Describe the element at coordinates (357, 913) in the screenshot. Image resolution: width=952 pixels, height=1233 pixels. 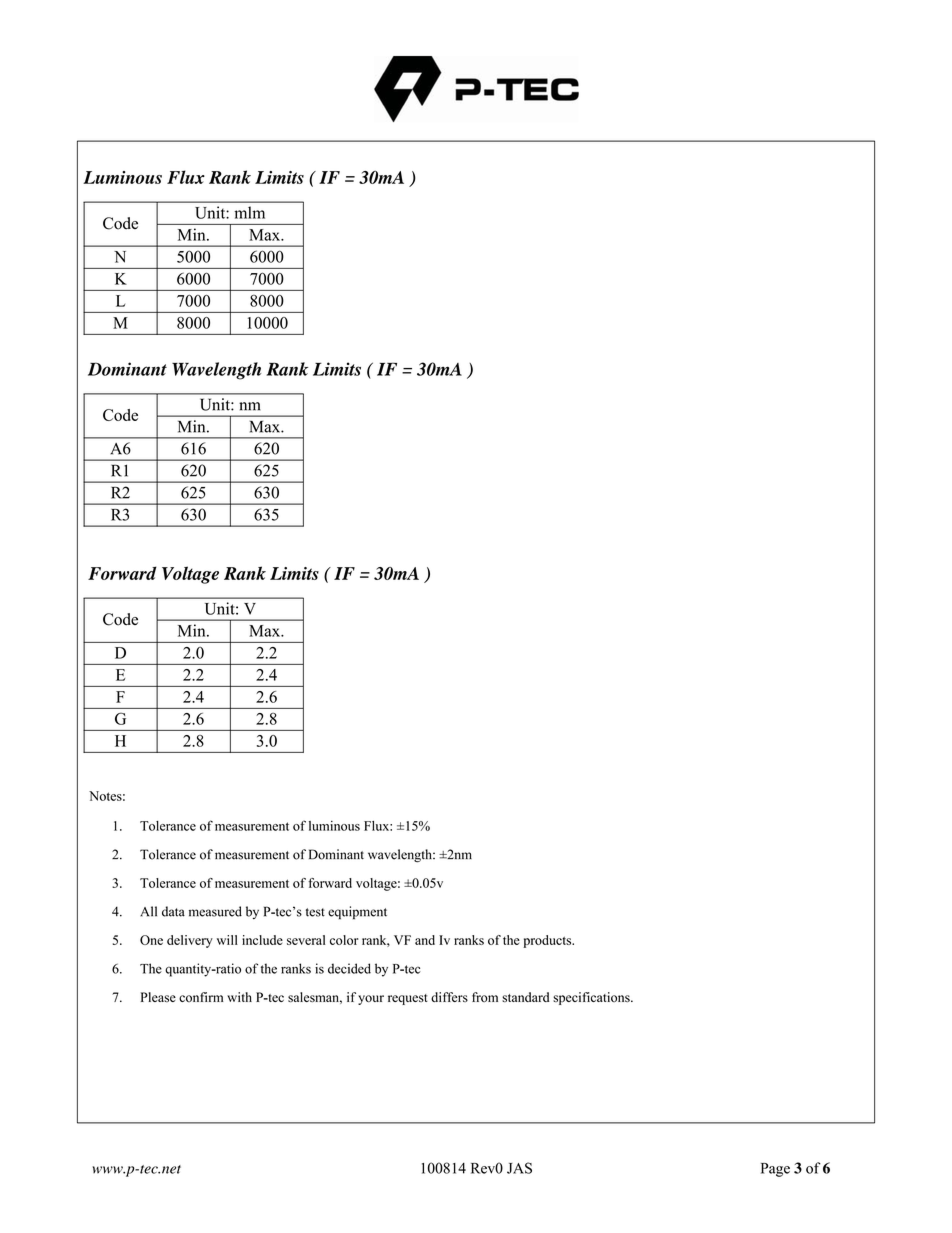
I see `equipment` at that location.
